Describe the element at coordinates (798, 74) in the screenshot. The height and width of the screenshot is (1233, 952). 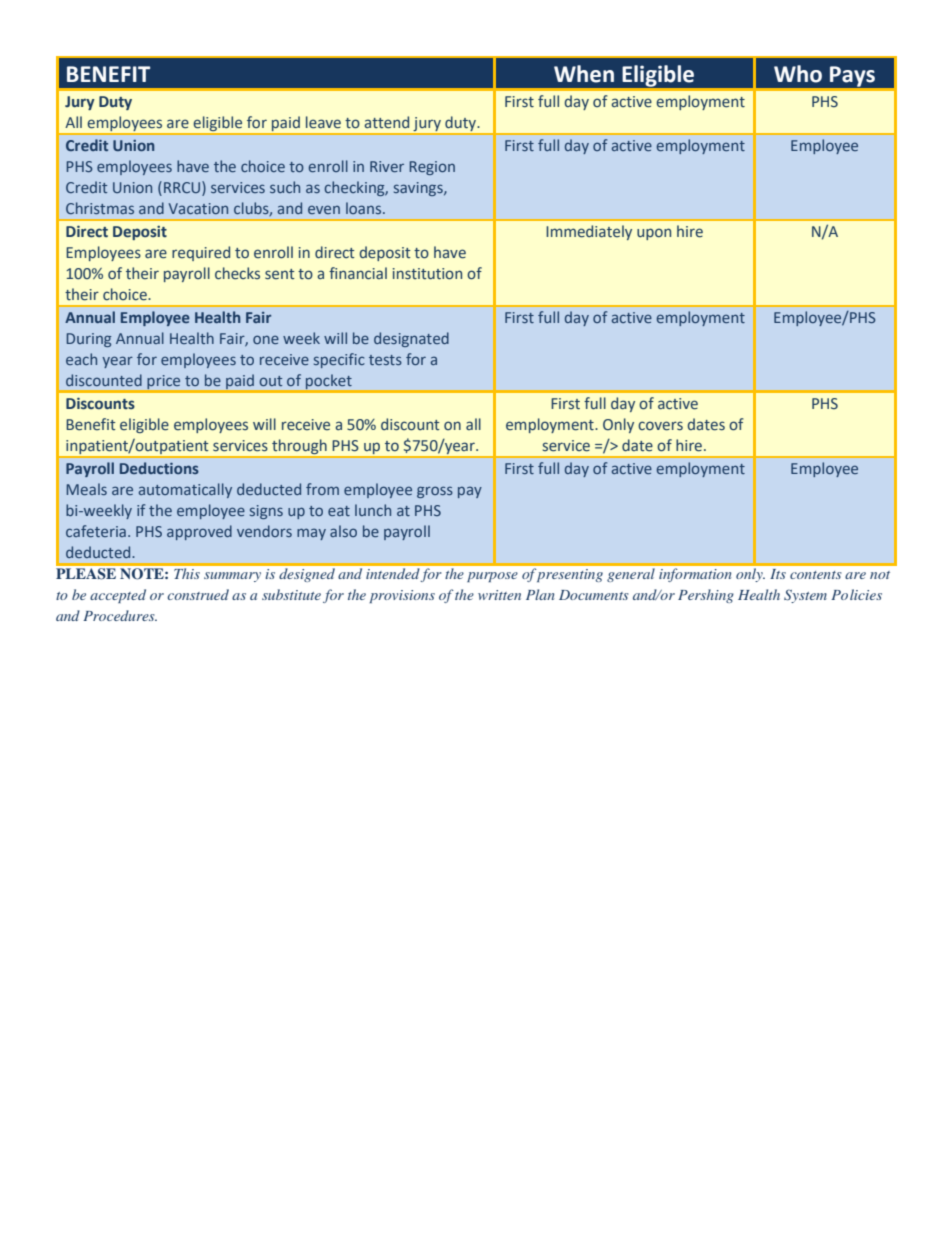
I see `Who` at that location.
